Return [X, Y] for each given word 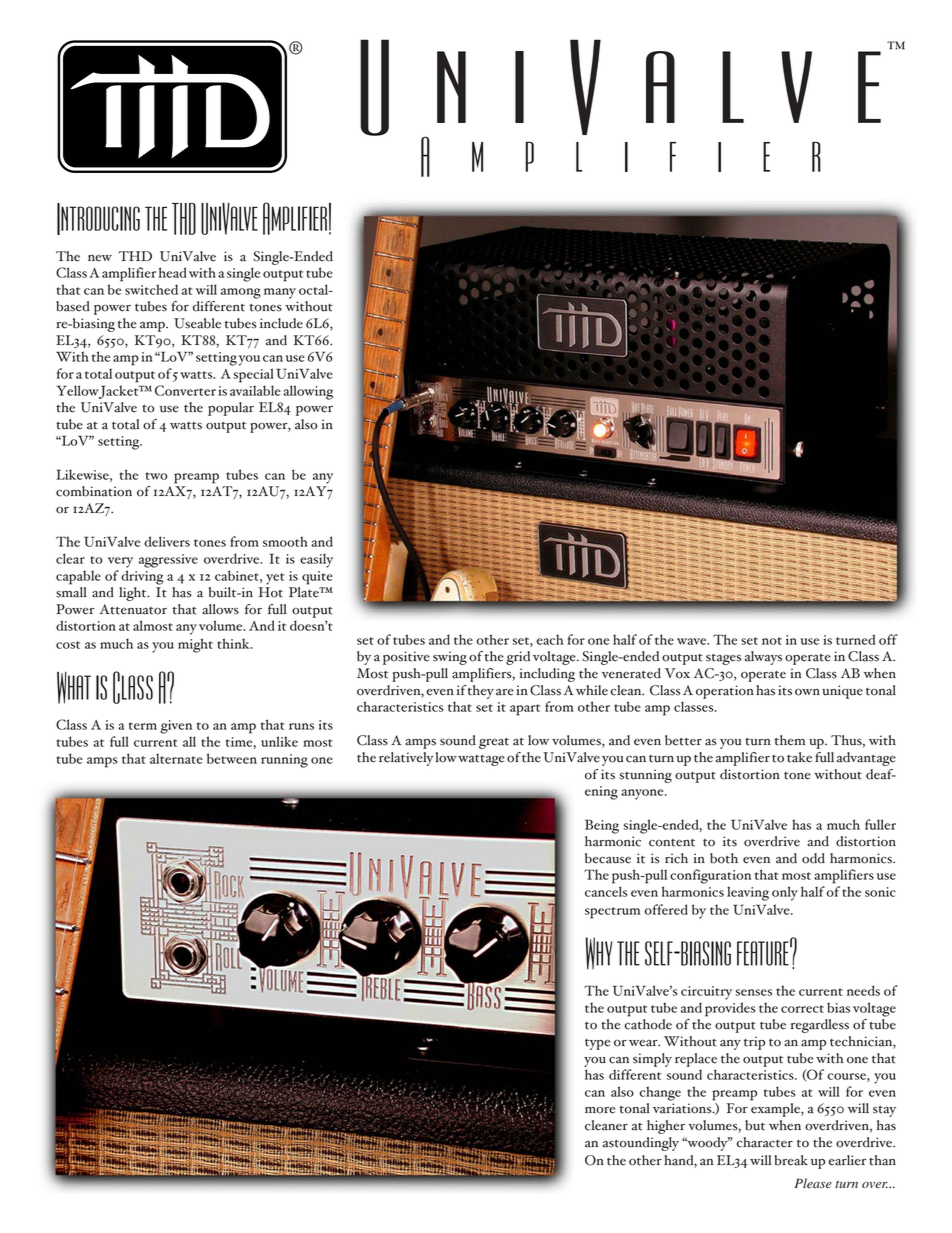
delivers [167, 541]
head [173, 272]
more [600, 1110]
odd [813, 858]
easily [316, 560]
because [608, 858]
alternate [176, 758]
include [281, 323]
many [280, 293]
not [772, 641]
